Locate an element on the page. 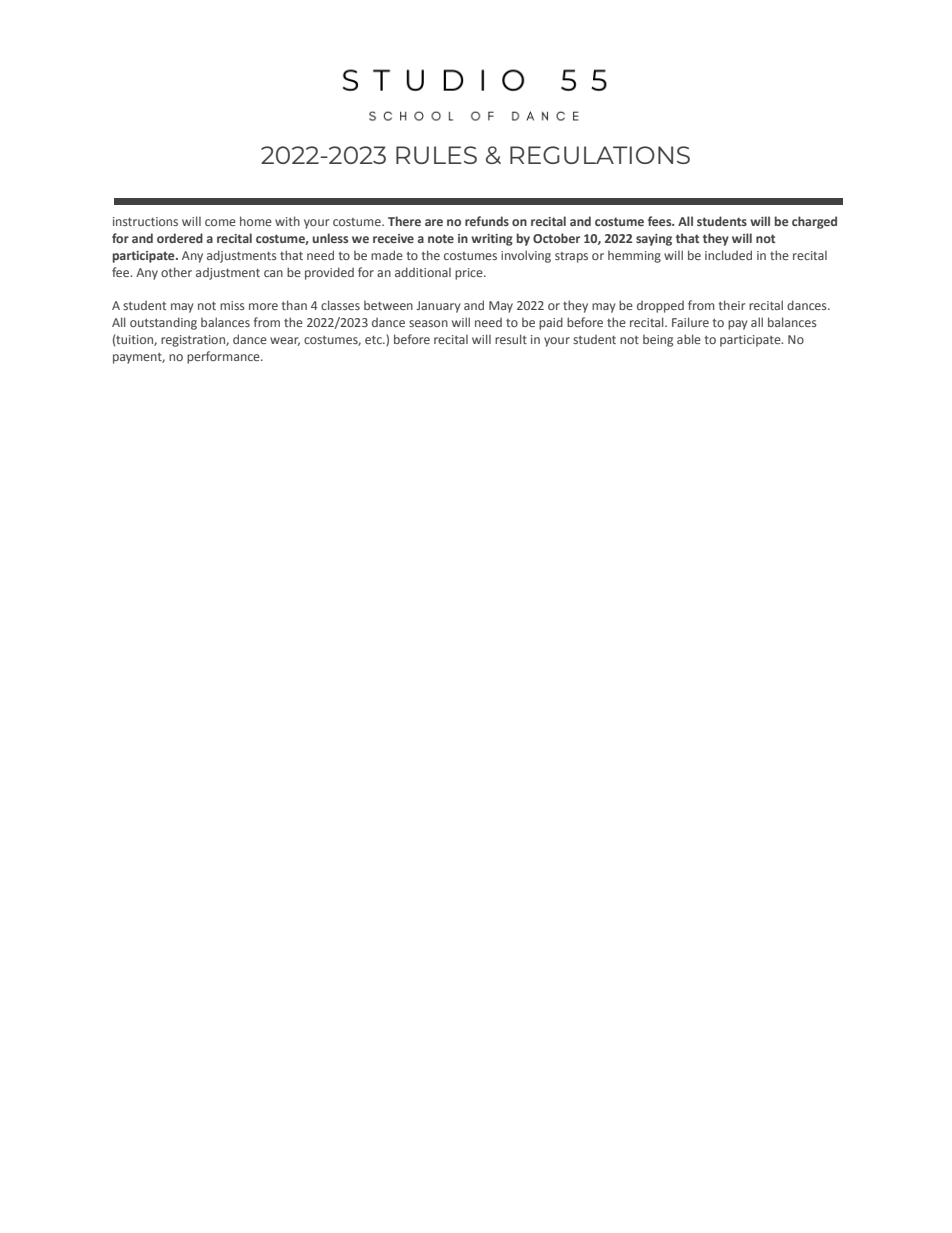  can is located at coordinates (273, 273).
